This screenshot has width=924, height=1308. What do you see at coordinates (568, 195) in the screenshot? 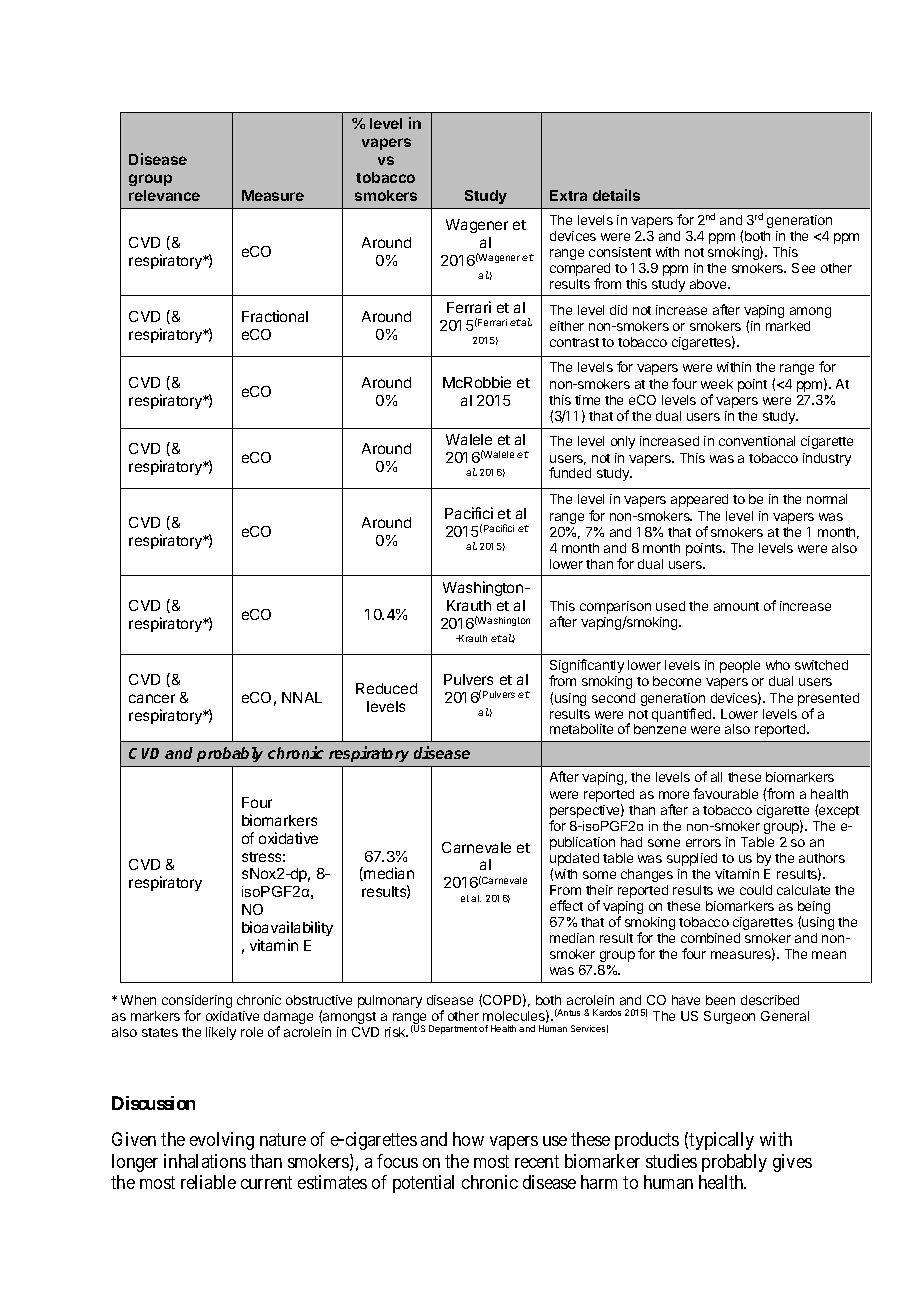
I see `Extra` at bounding box center [568, 195].
